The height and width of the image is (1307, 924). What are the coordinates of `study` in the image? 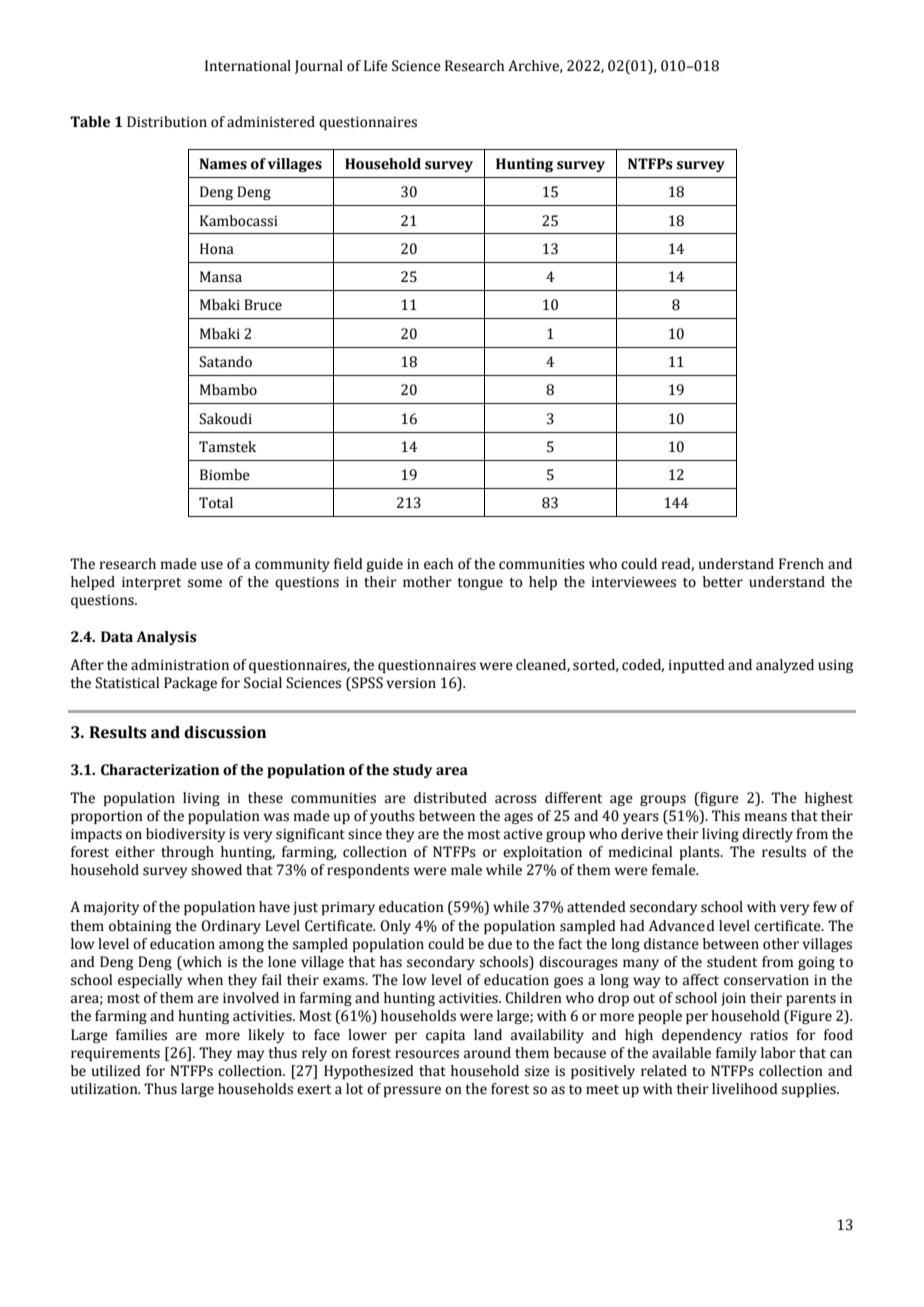 It's located at (412, 771).
